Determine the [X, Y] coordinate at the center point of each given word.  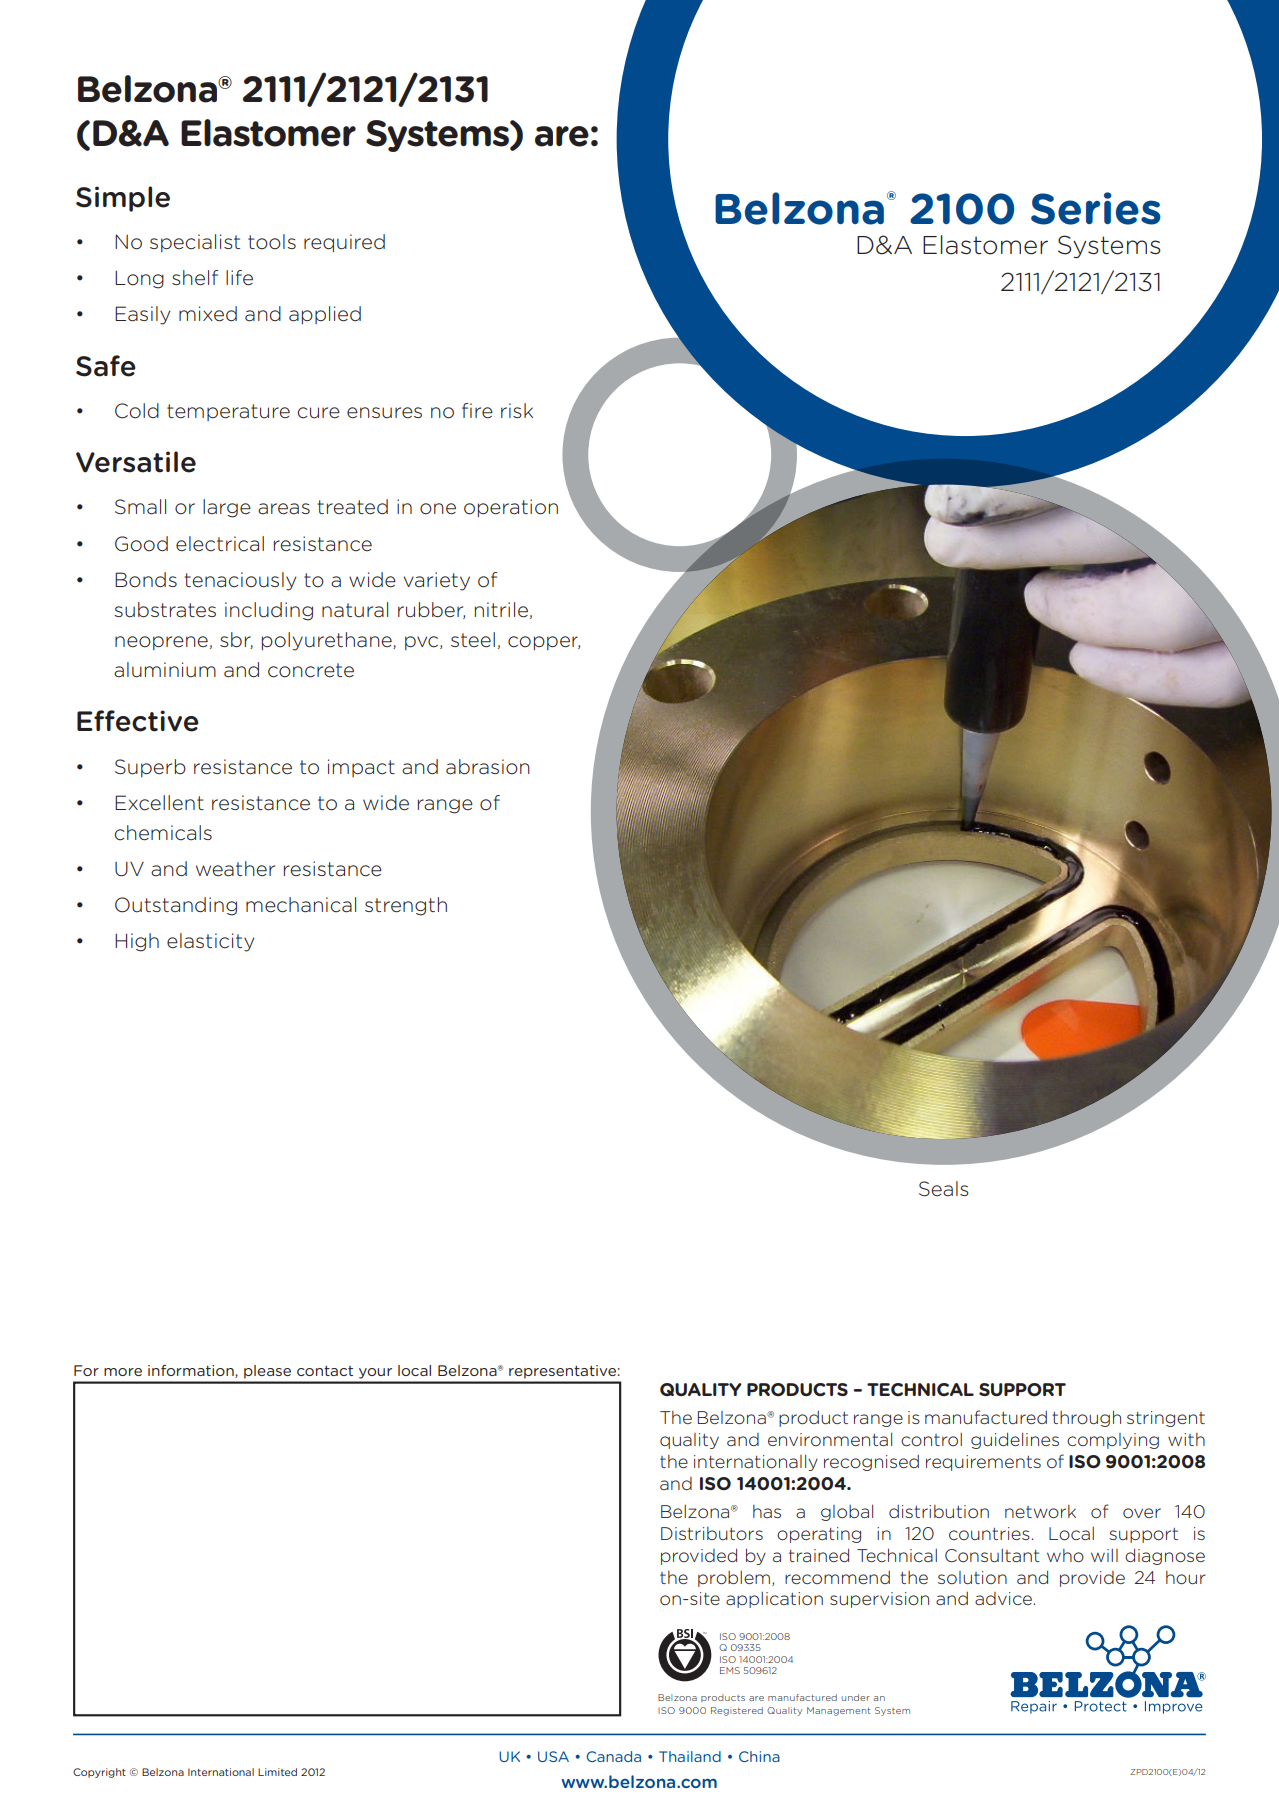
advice [1004, 1598]
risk [517, 410]
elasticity [210, 942]
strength [406, 906]
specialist [195, 243]
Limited [277, 1772]
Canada [614, 1756]
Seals [944, 1189]
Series [1096, 208]
